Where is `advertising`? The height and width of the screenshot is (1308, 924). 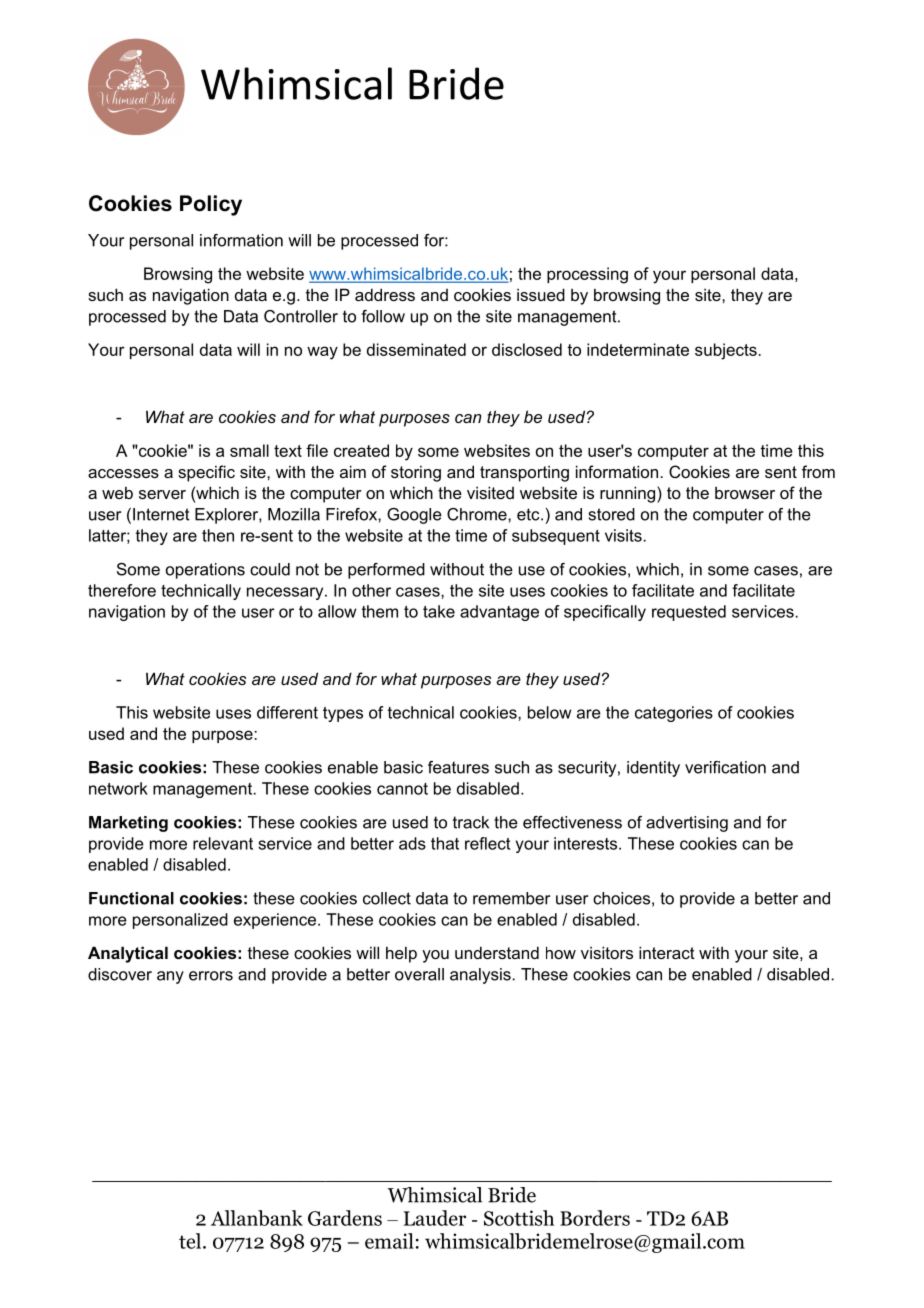
advertising is located at coordinates (687, 824).
